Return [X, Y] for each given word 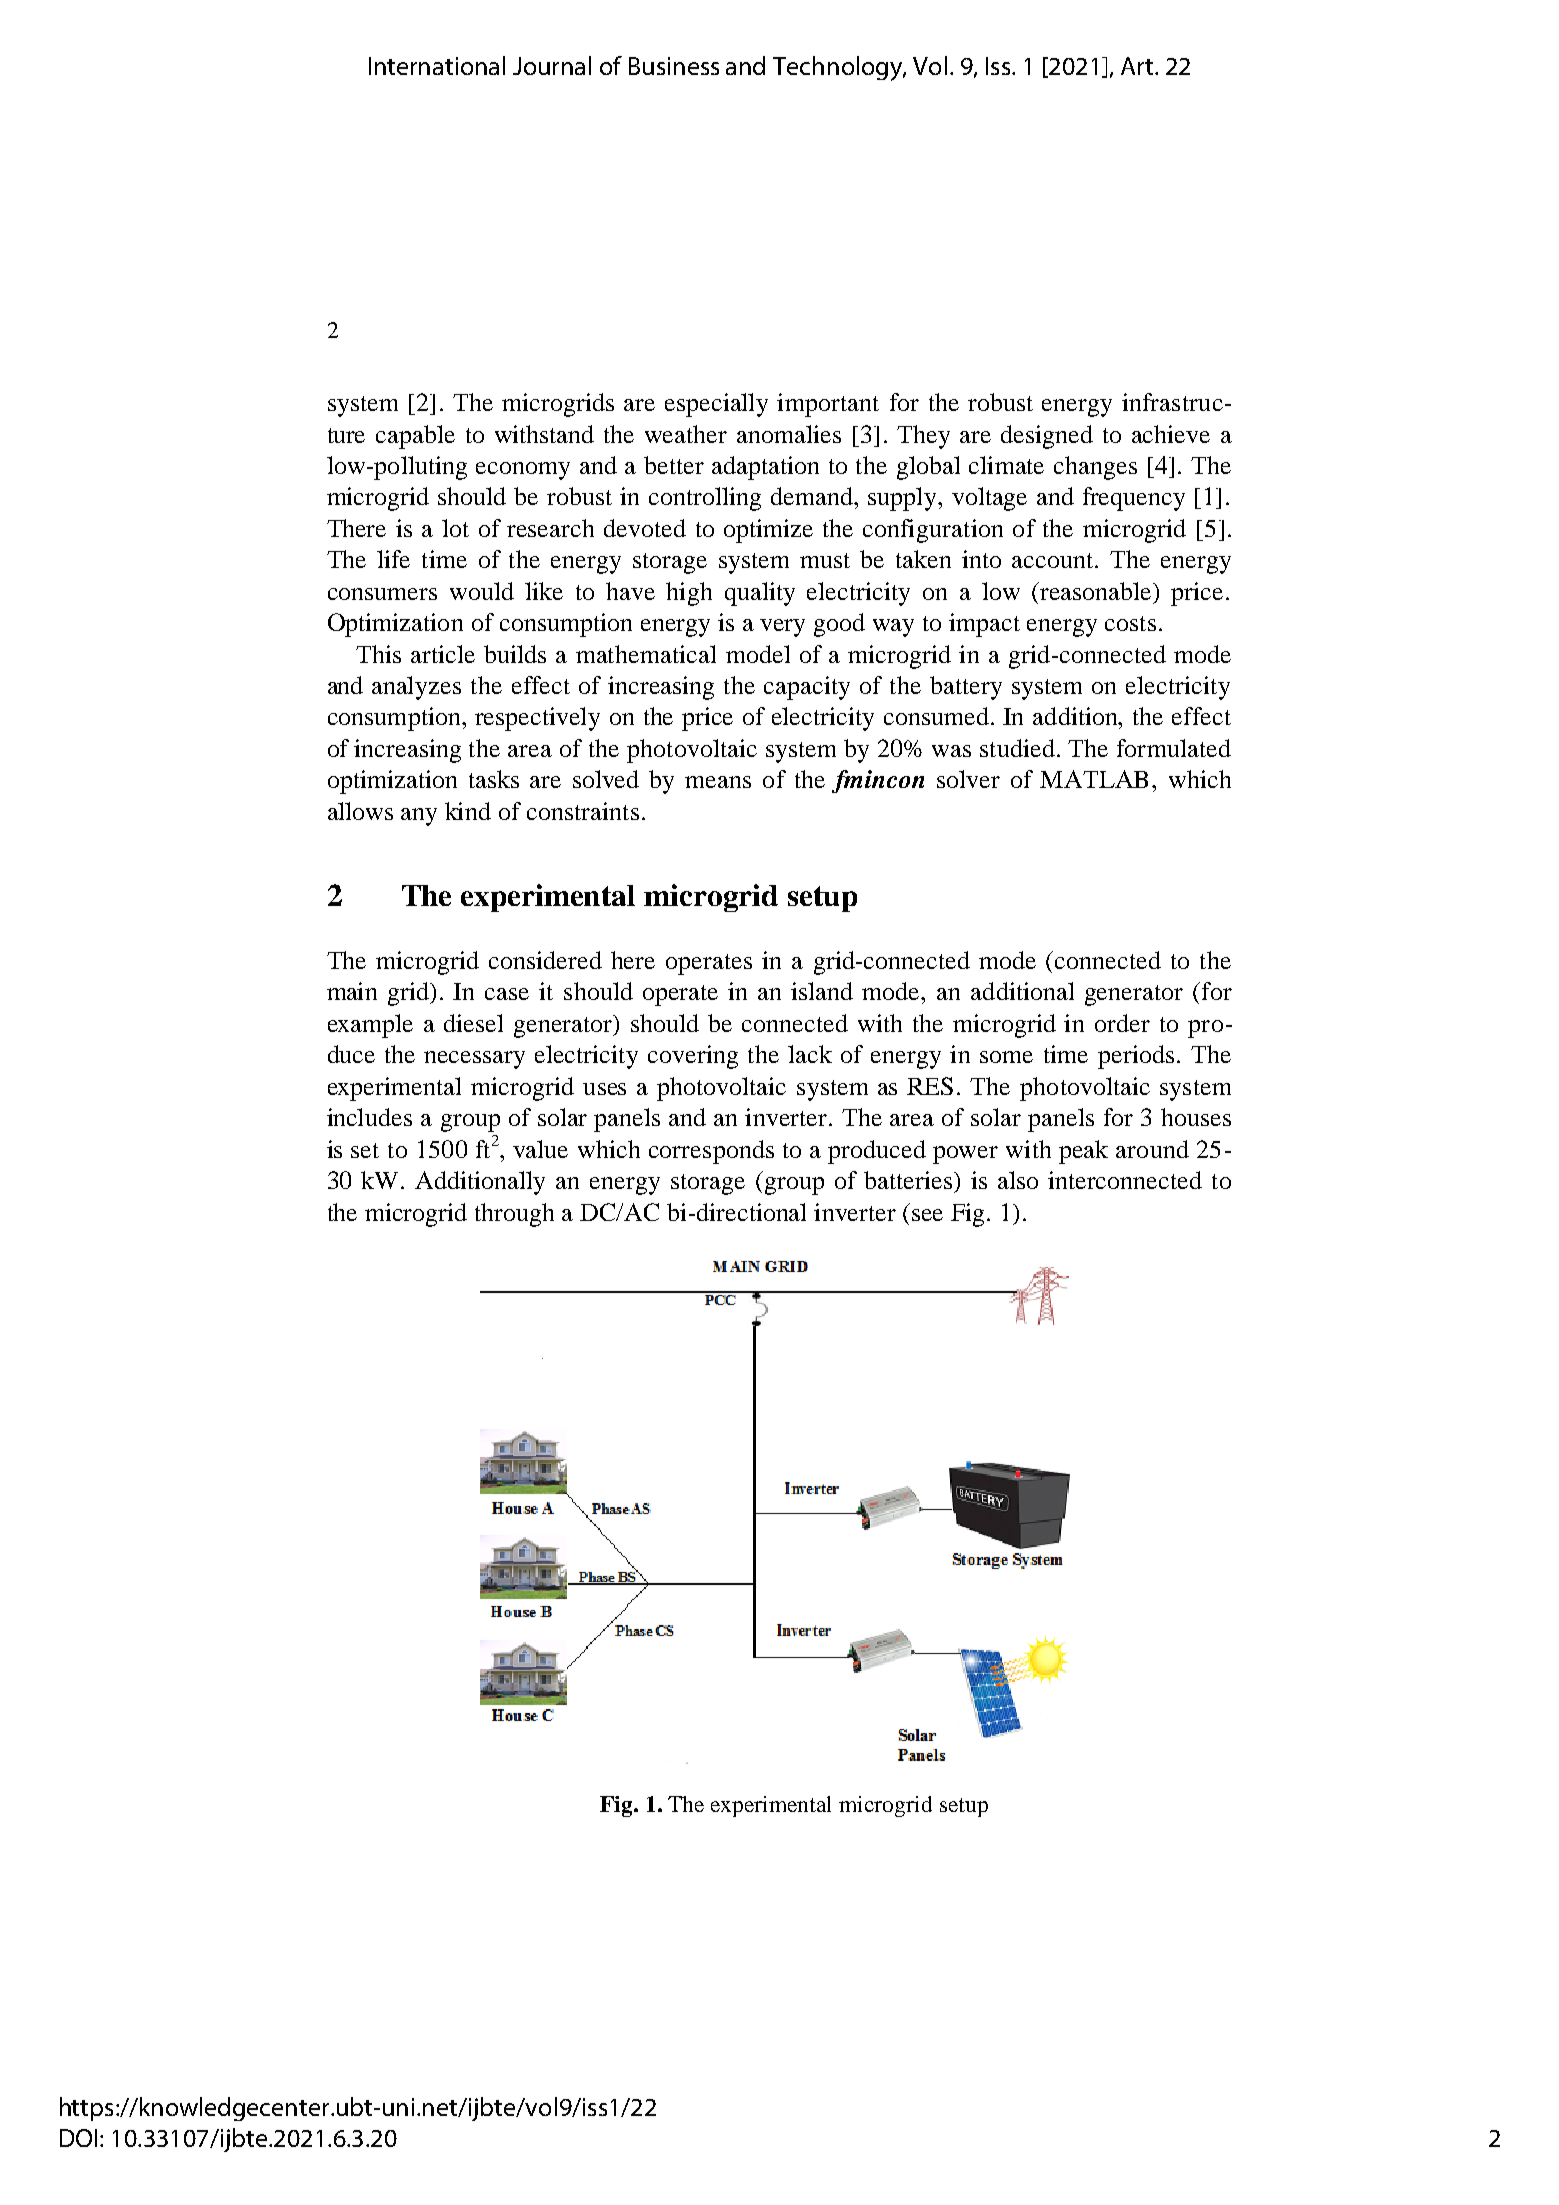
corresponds [711, 1152]
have [630, 591]
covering [693, 1057]
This [378, 654]
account [1054, 560]
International [437, 65]
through [514, 1215]
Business [674, 66]
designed [1047, 437]
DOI [78, 2138]
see [927, 1215]
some [1006, 1057]
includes [369, 1117]
